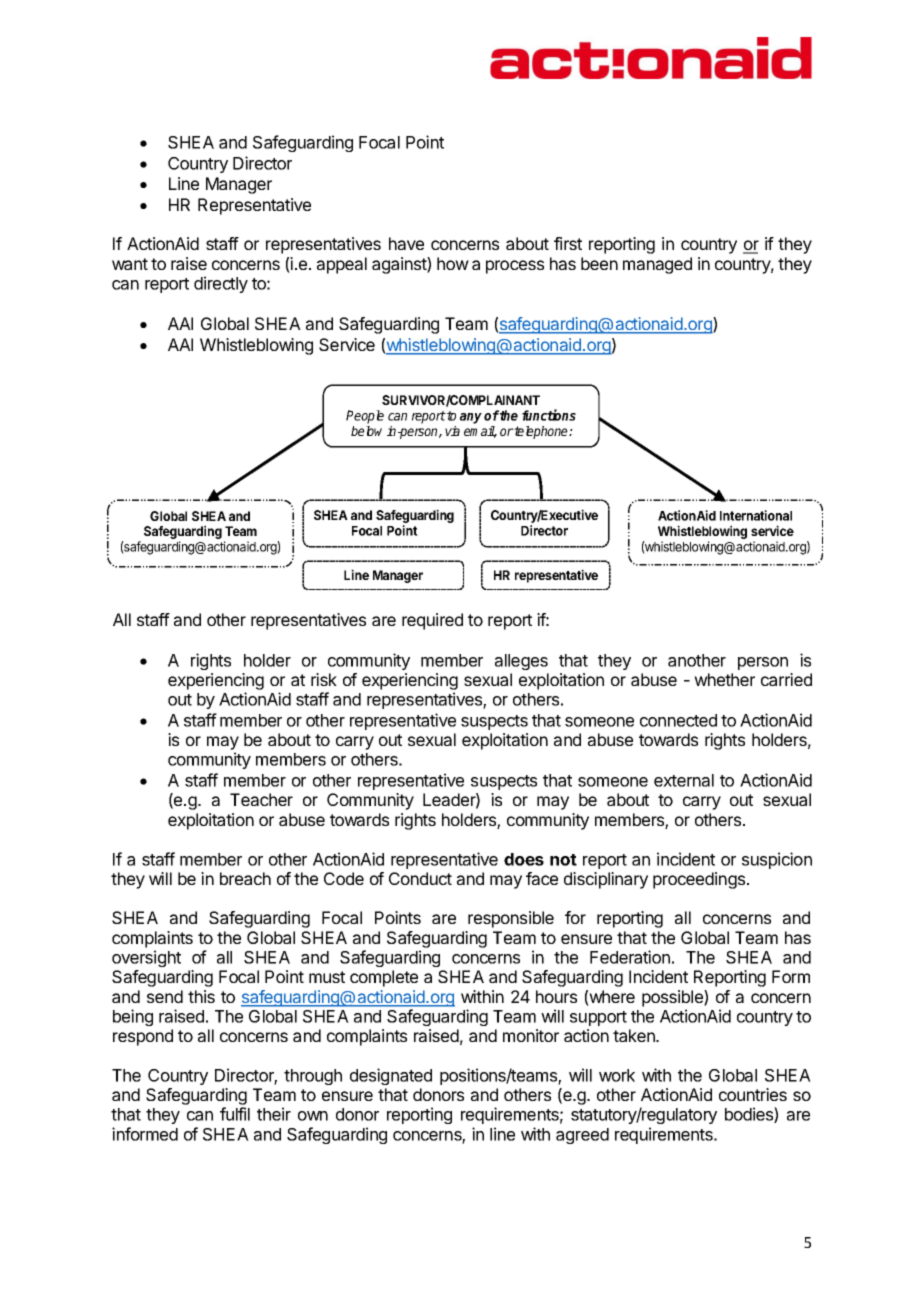 Image resolution: width=924 pixels, height=1308 pixels. What do you see at coordinates (235, 1114) in the screenshot?
I see `fulfil` at bounding box center [235, 1114].
